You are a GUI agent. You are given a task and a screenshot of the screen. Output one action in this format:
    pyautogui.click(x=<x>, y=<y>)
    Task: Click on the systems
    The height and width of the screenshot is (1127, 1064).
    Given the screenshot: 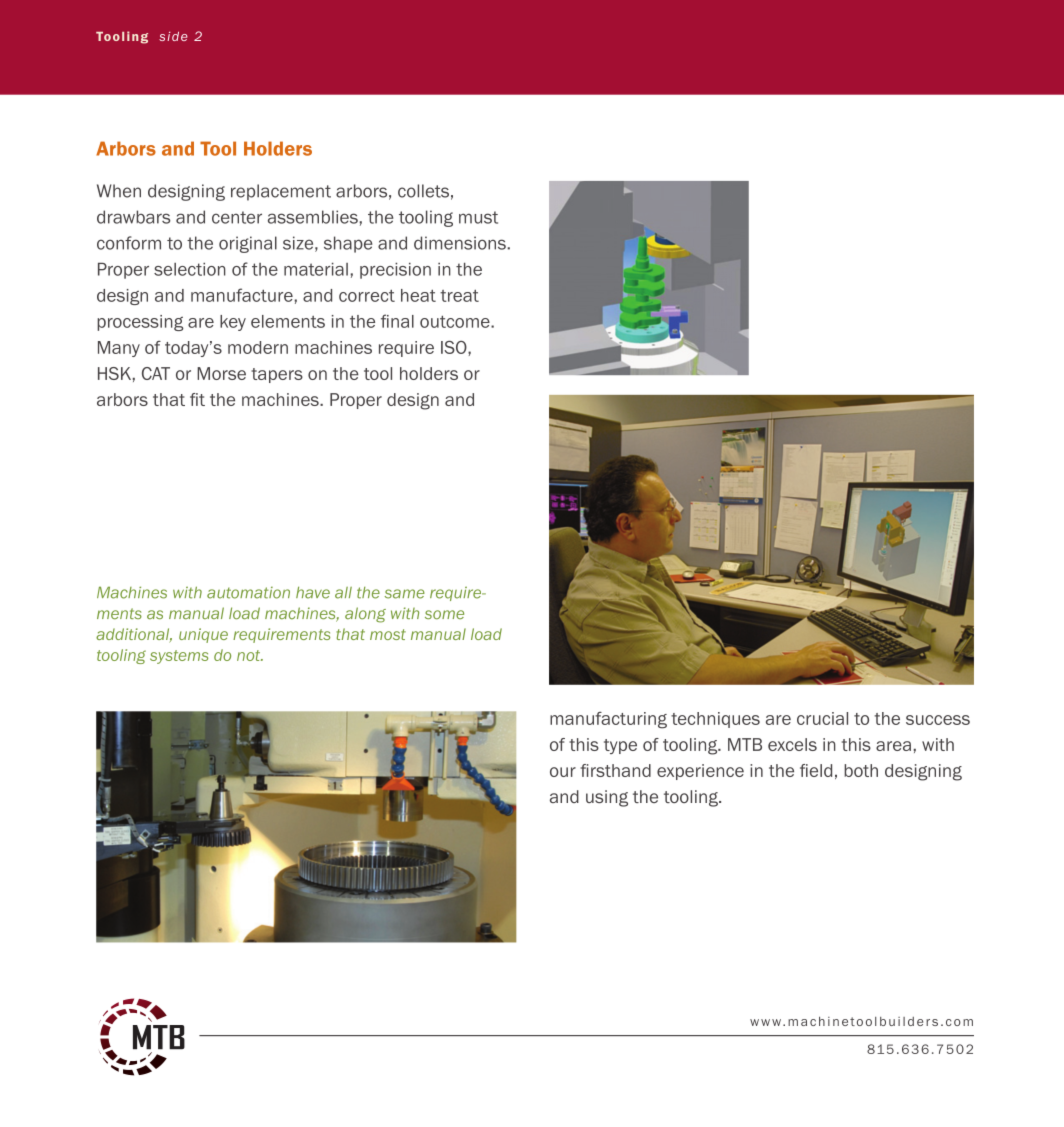 What is the action you would take?
    pyautogui.click(x=179, y=657)
